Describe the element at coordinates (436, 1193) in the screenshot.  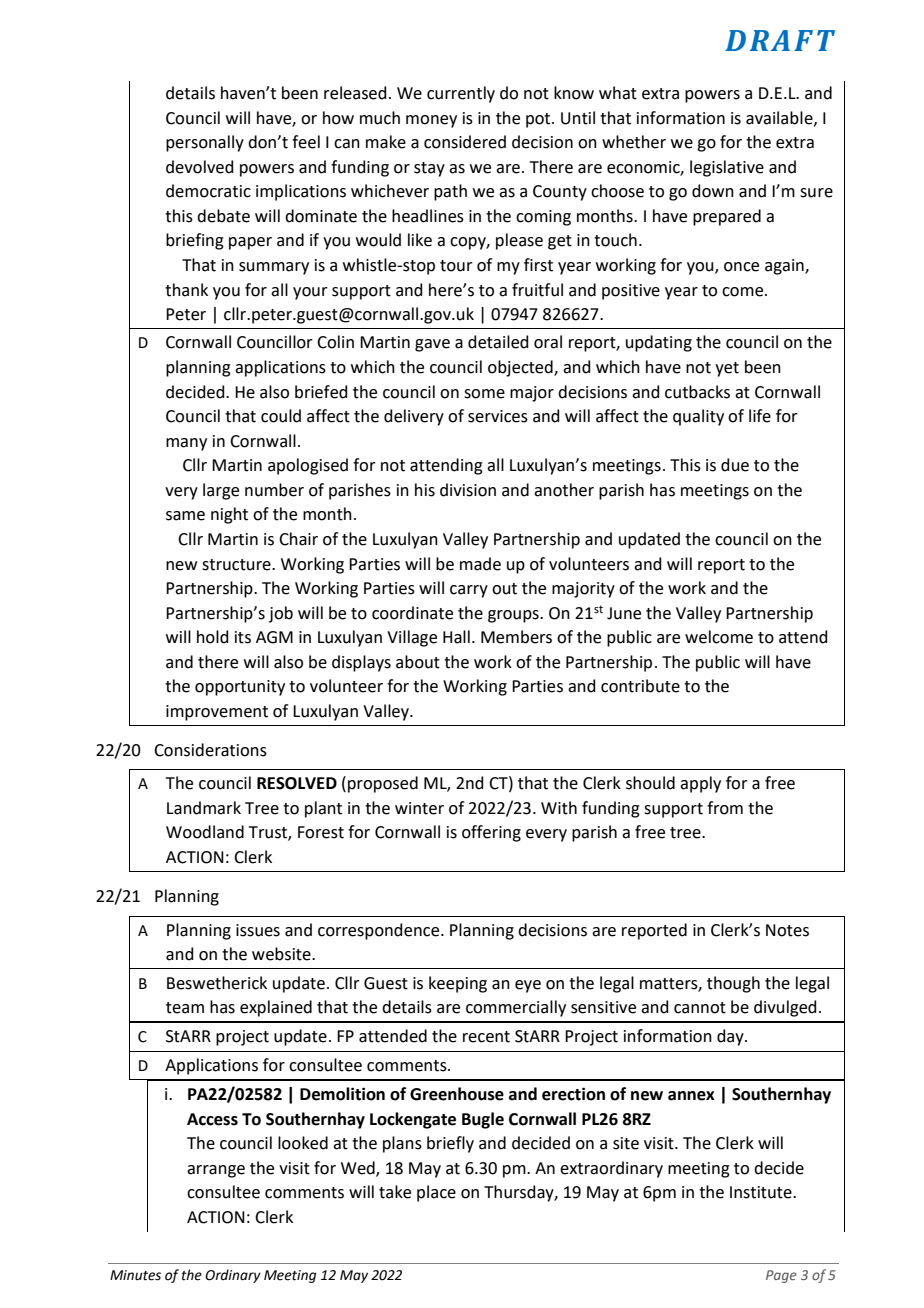
I see `place` at that location.
